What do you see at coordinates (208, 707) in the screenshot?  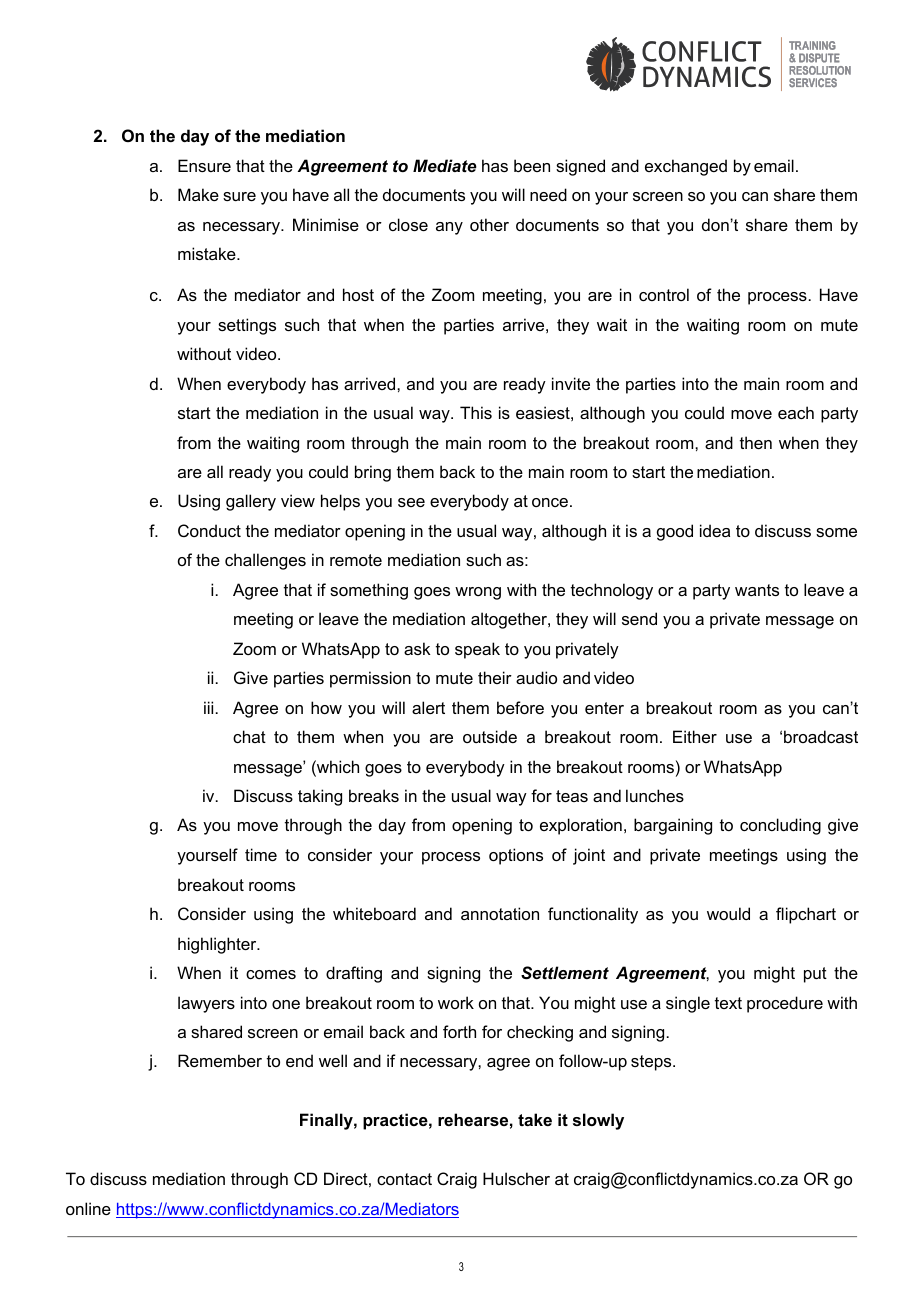 I see `iii` at bounding box center [208, 707].
